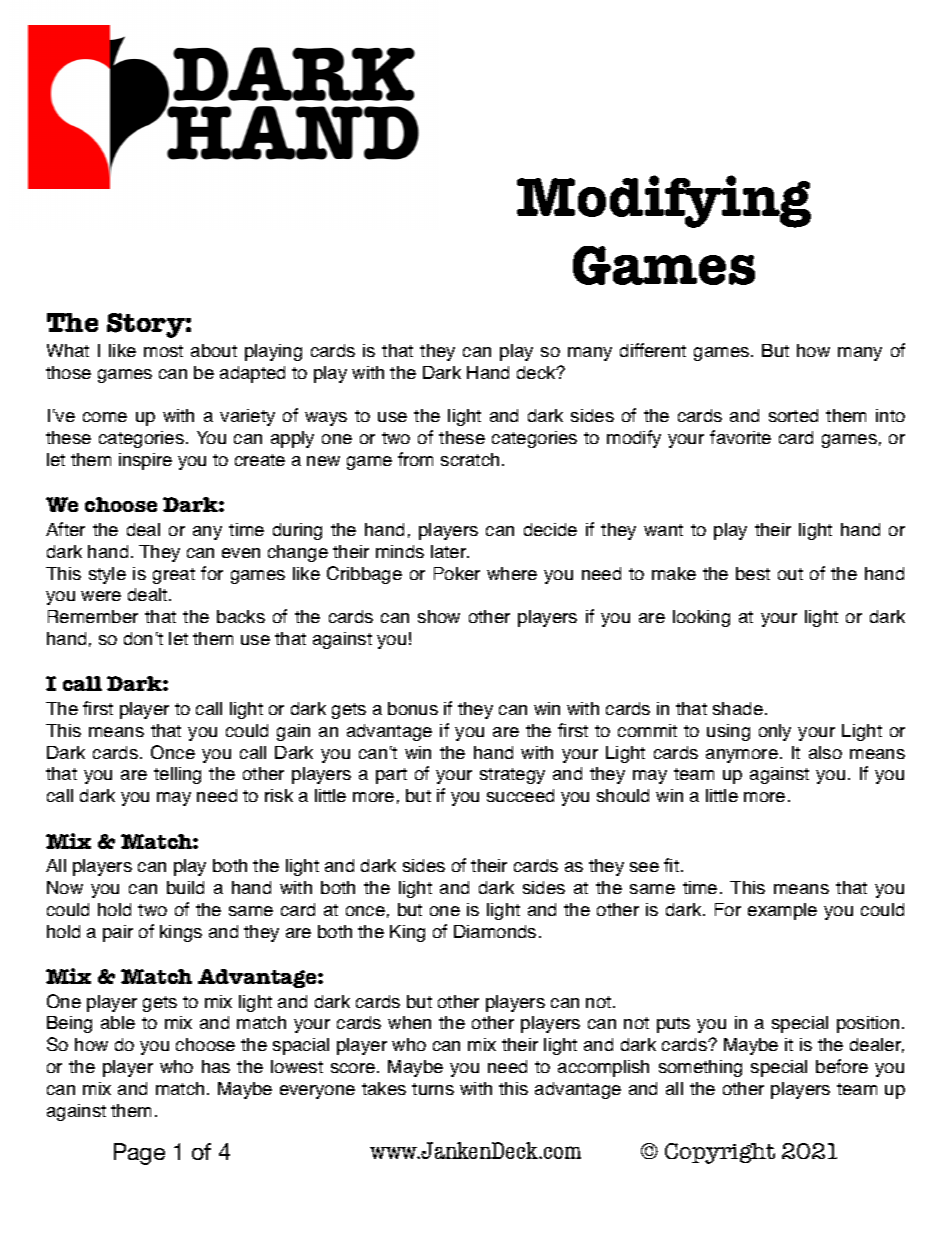  Describe the element at coordinates (753, 573) in the screenshot. I see `best` at that location.
